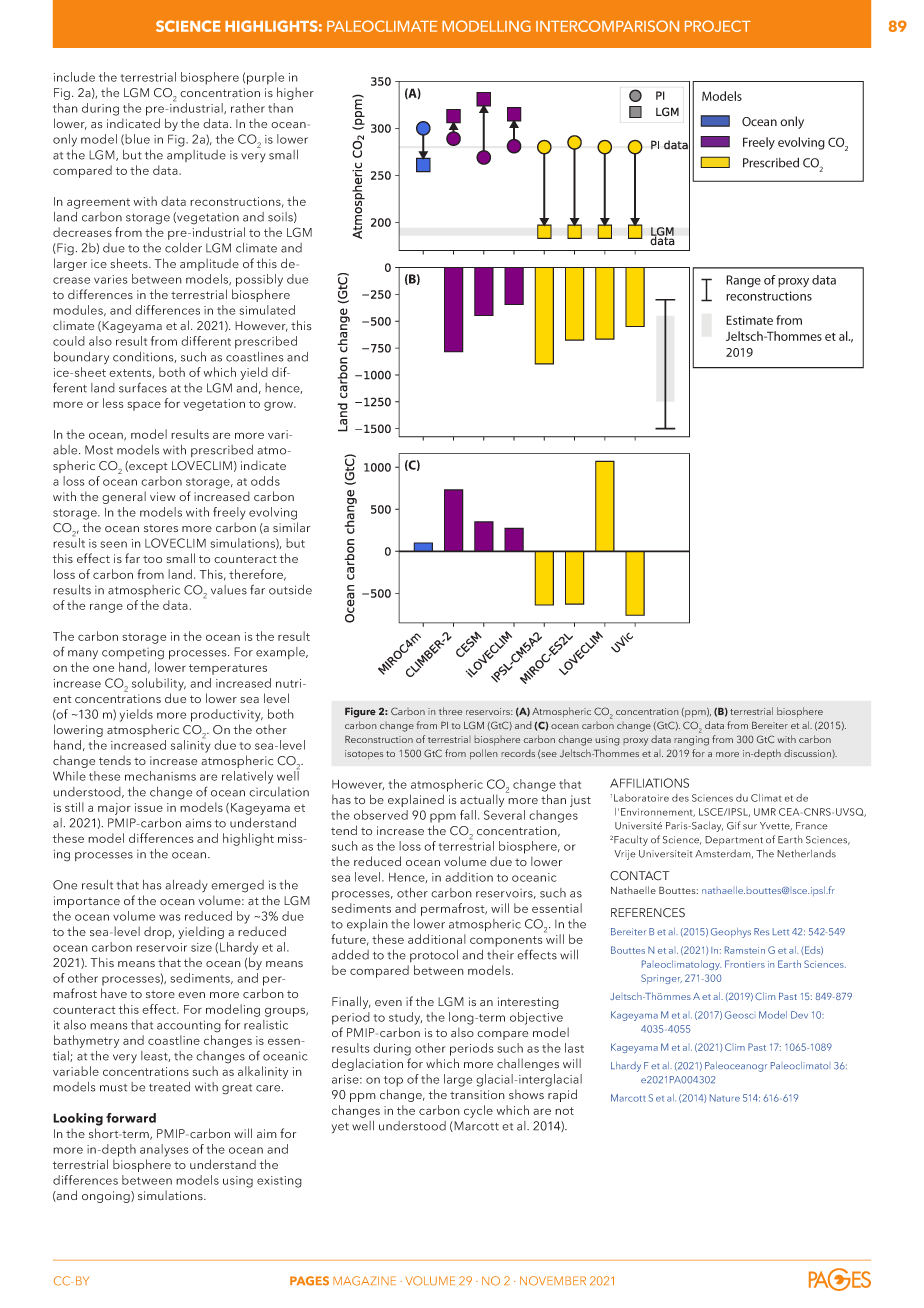 The image size is (924, 1308). What do you see at coordinates (133, 654) in the screenshot?
I see `competing` at bounding box center [133, 654].
